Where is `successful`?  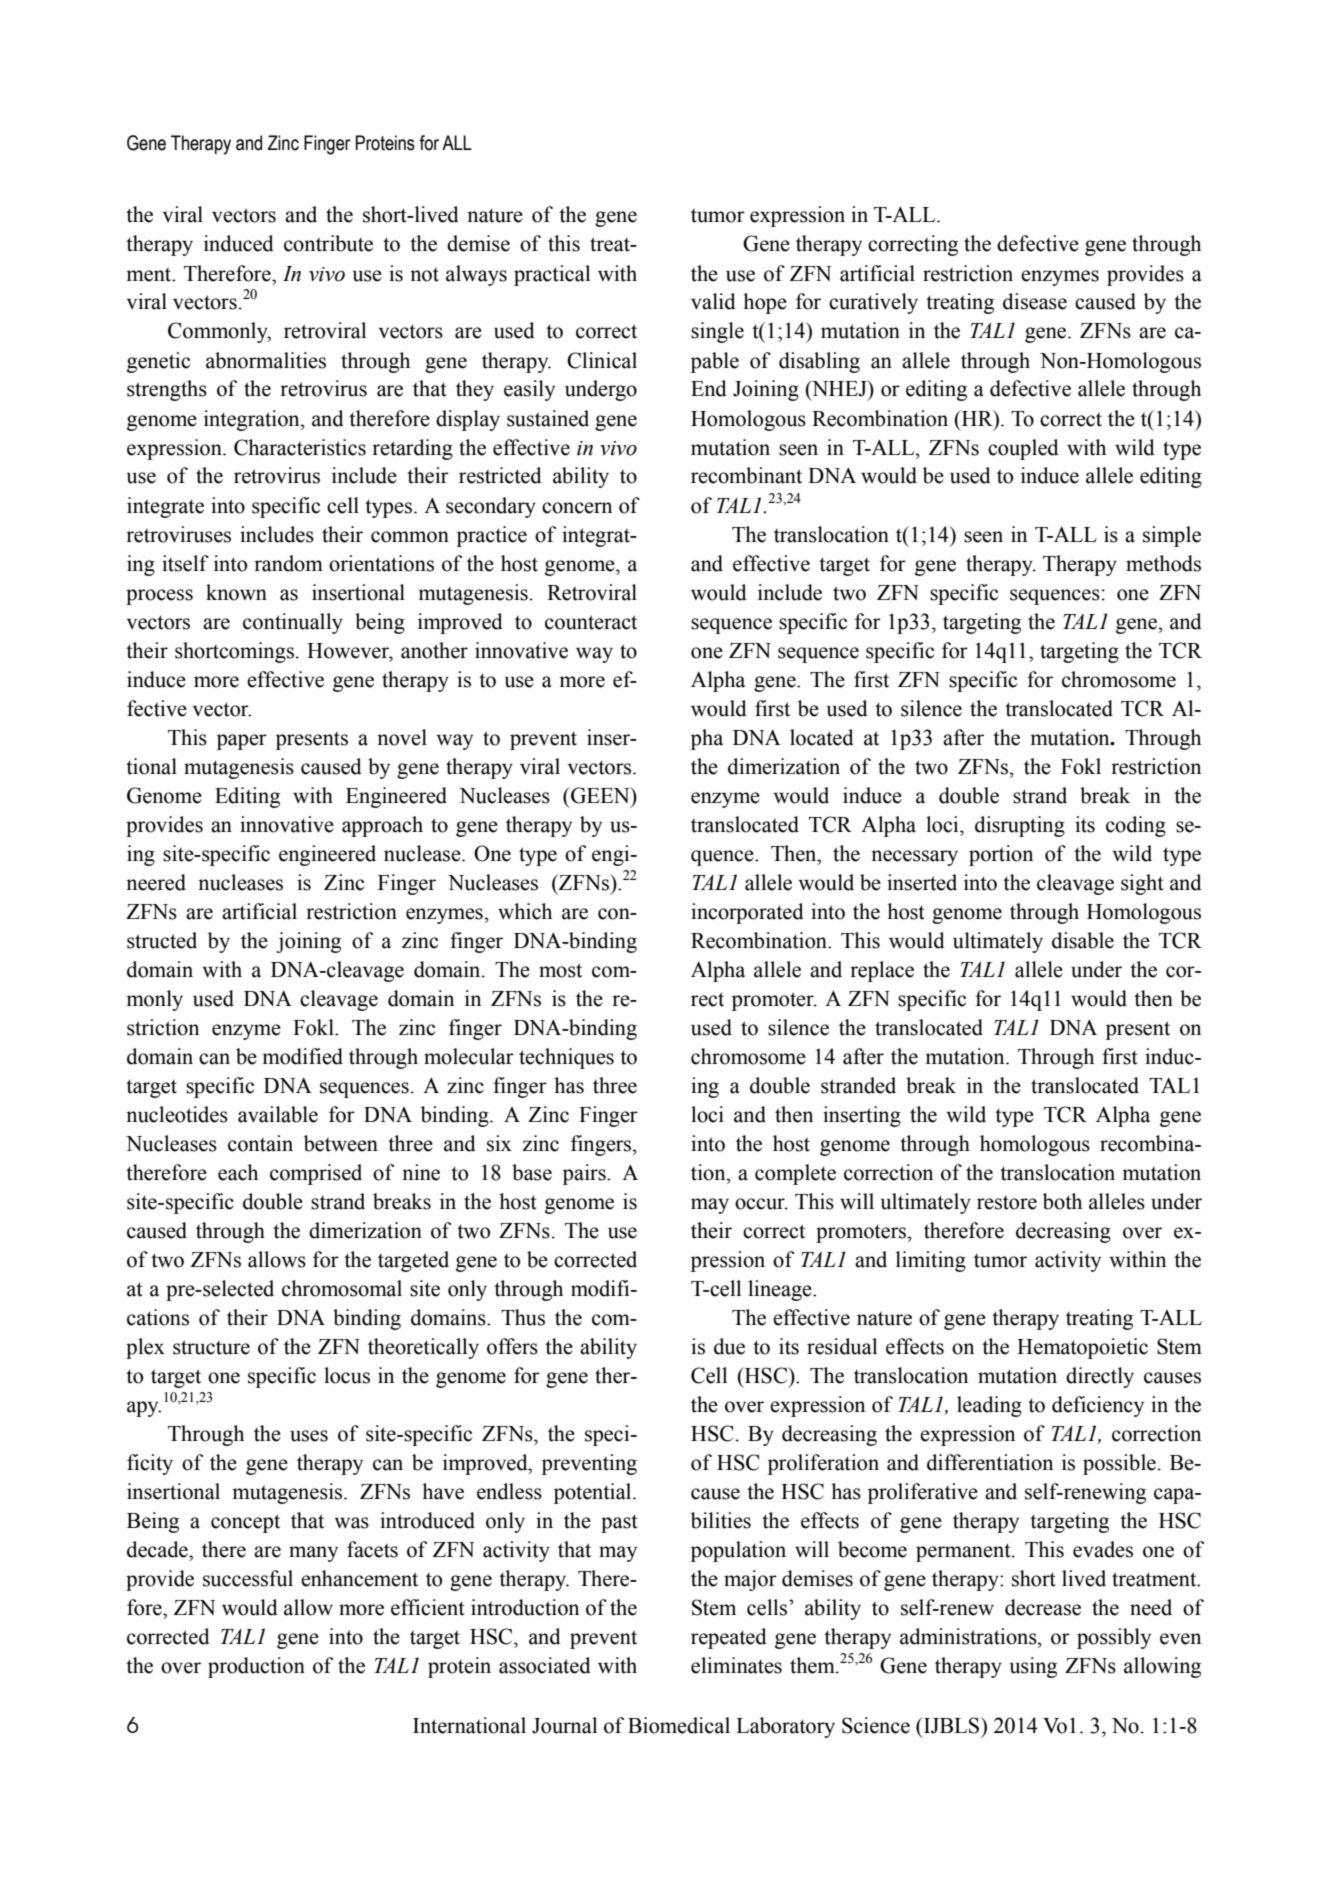
successful is located at coordinates (248, 1578).
